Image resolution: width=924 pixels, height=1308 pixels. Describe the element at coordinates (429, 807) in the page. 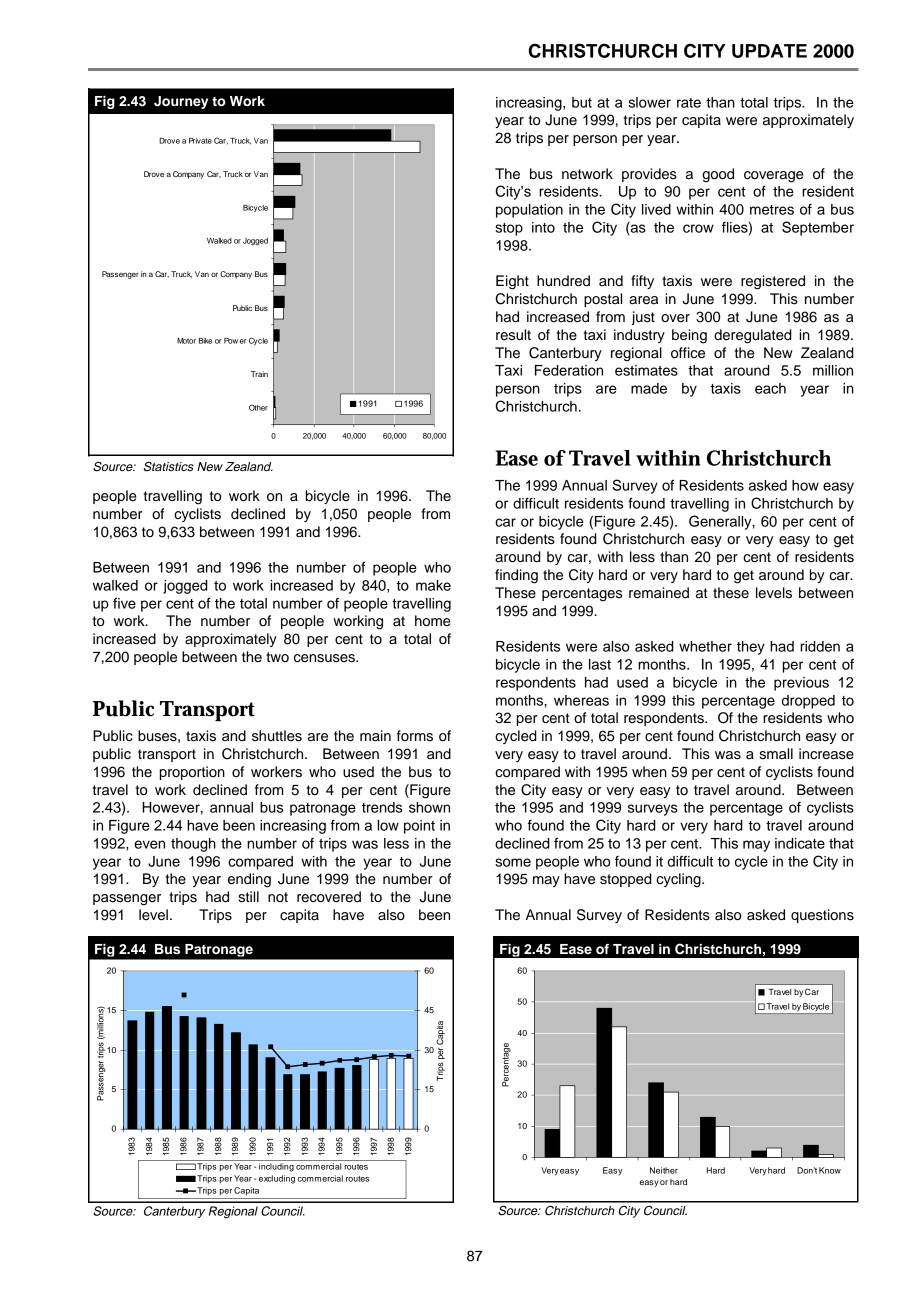

I see `shown` at that location.
